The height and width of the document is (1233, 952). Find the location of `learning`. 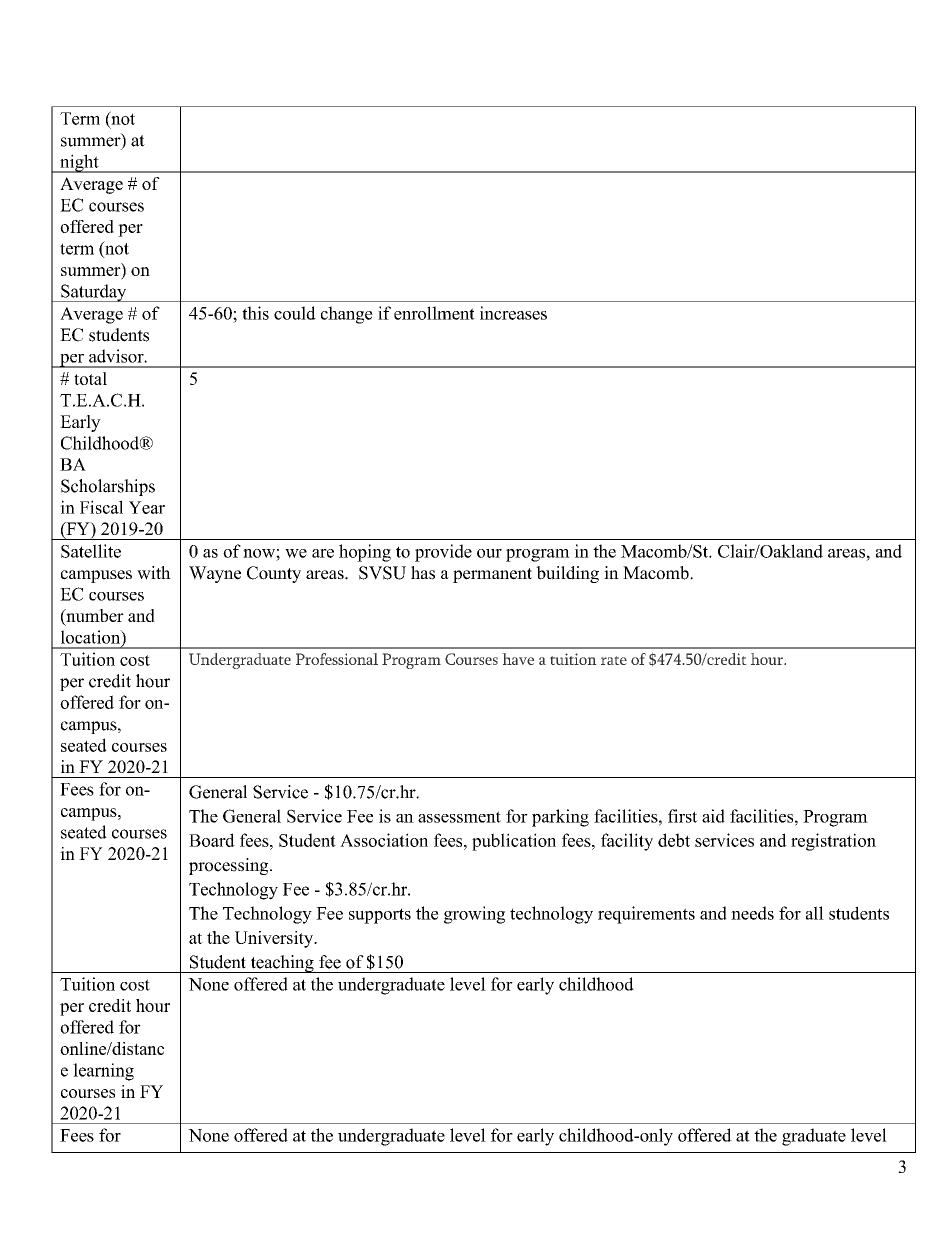

learning is located at coordinates (103, 1072).
